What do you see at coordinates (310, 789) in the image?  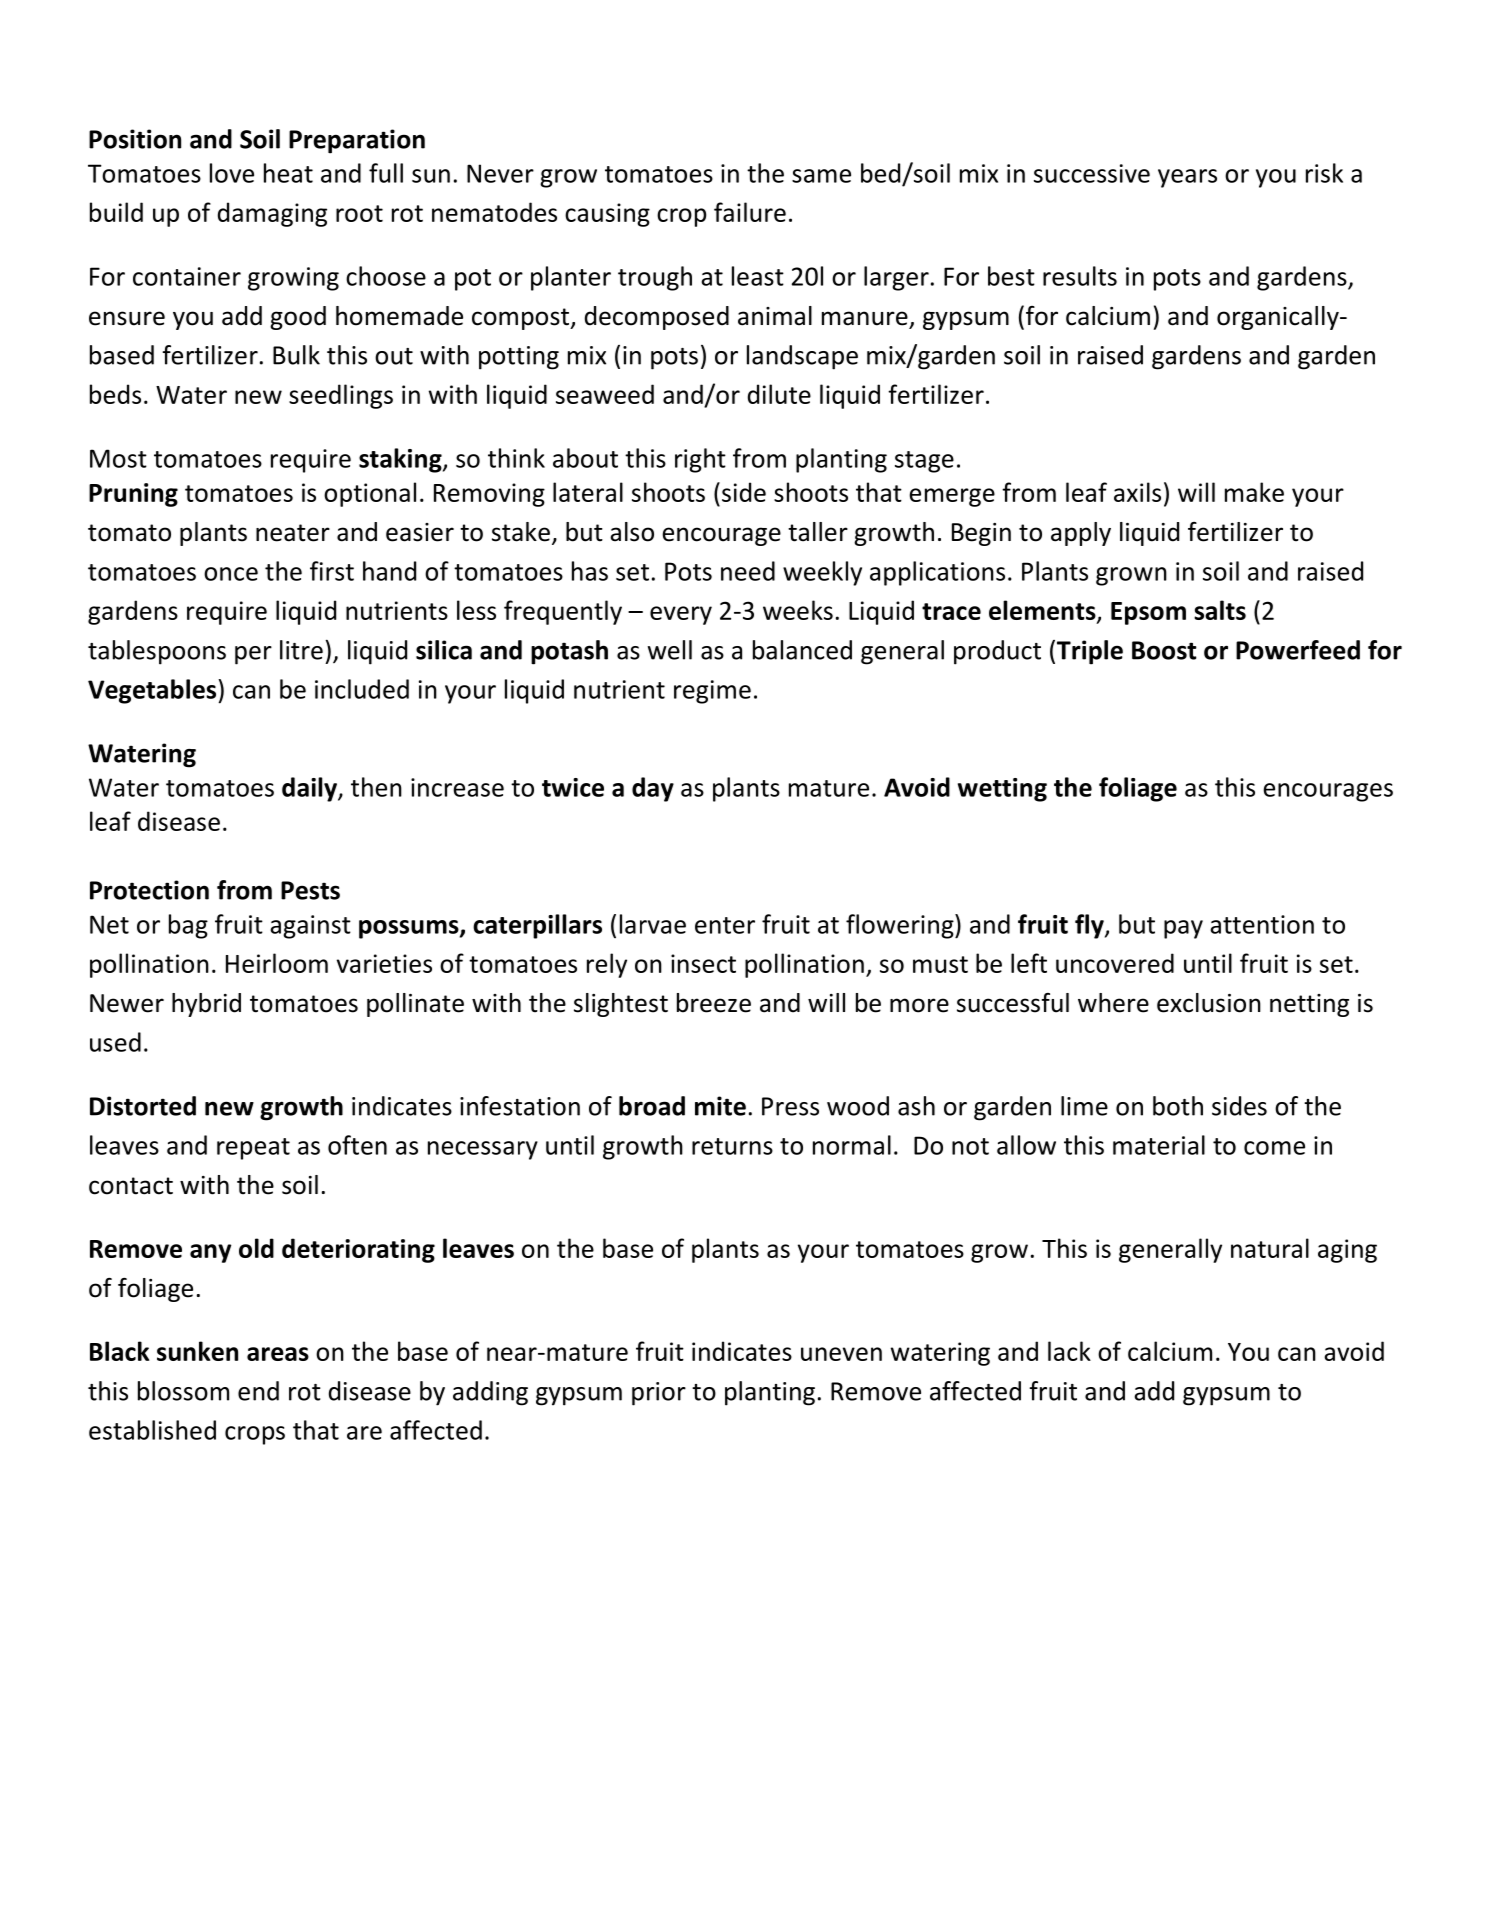 I see `daily` at bounding box center [310, 789].
